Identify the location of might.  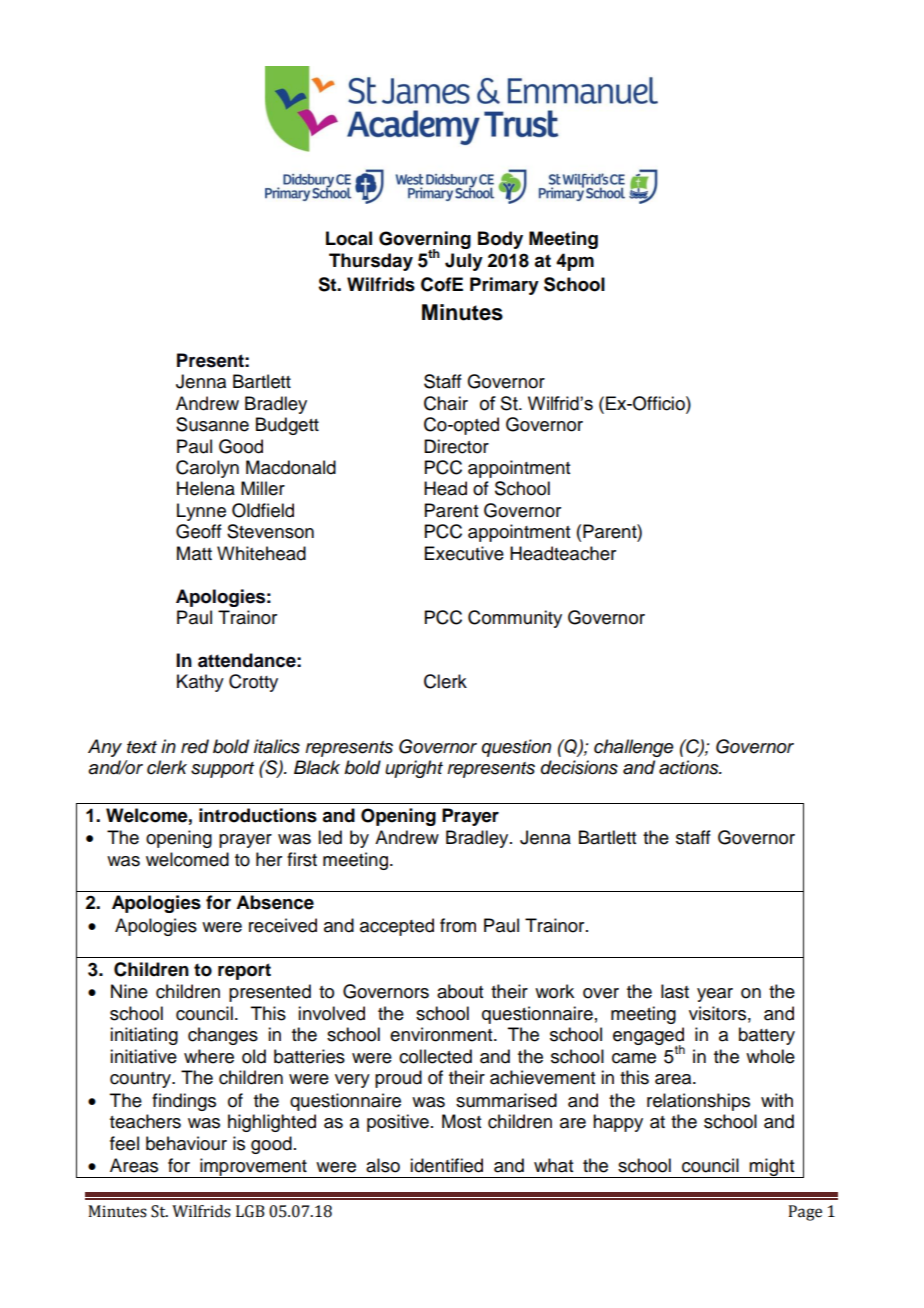
(772, 1168).
